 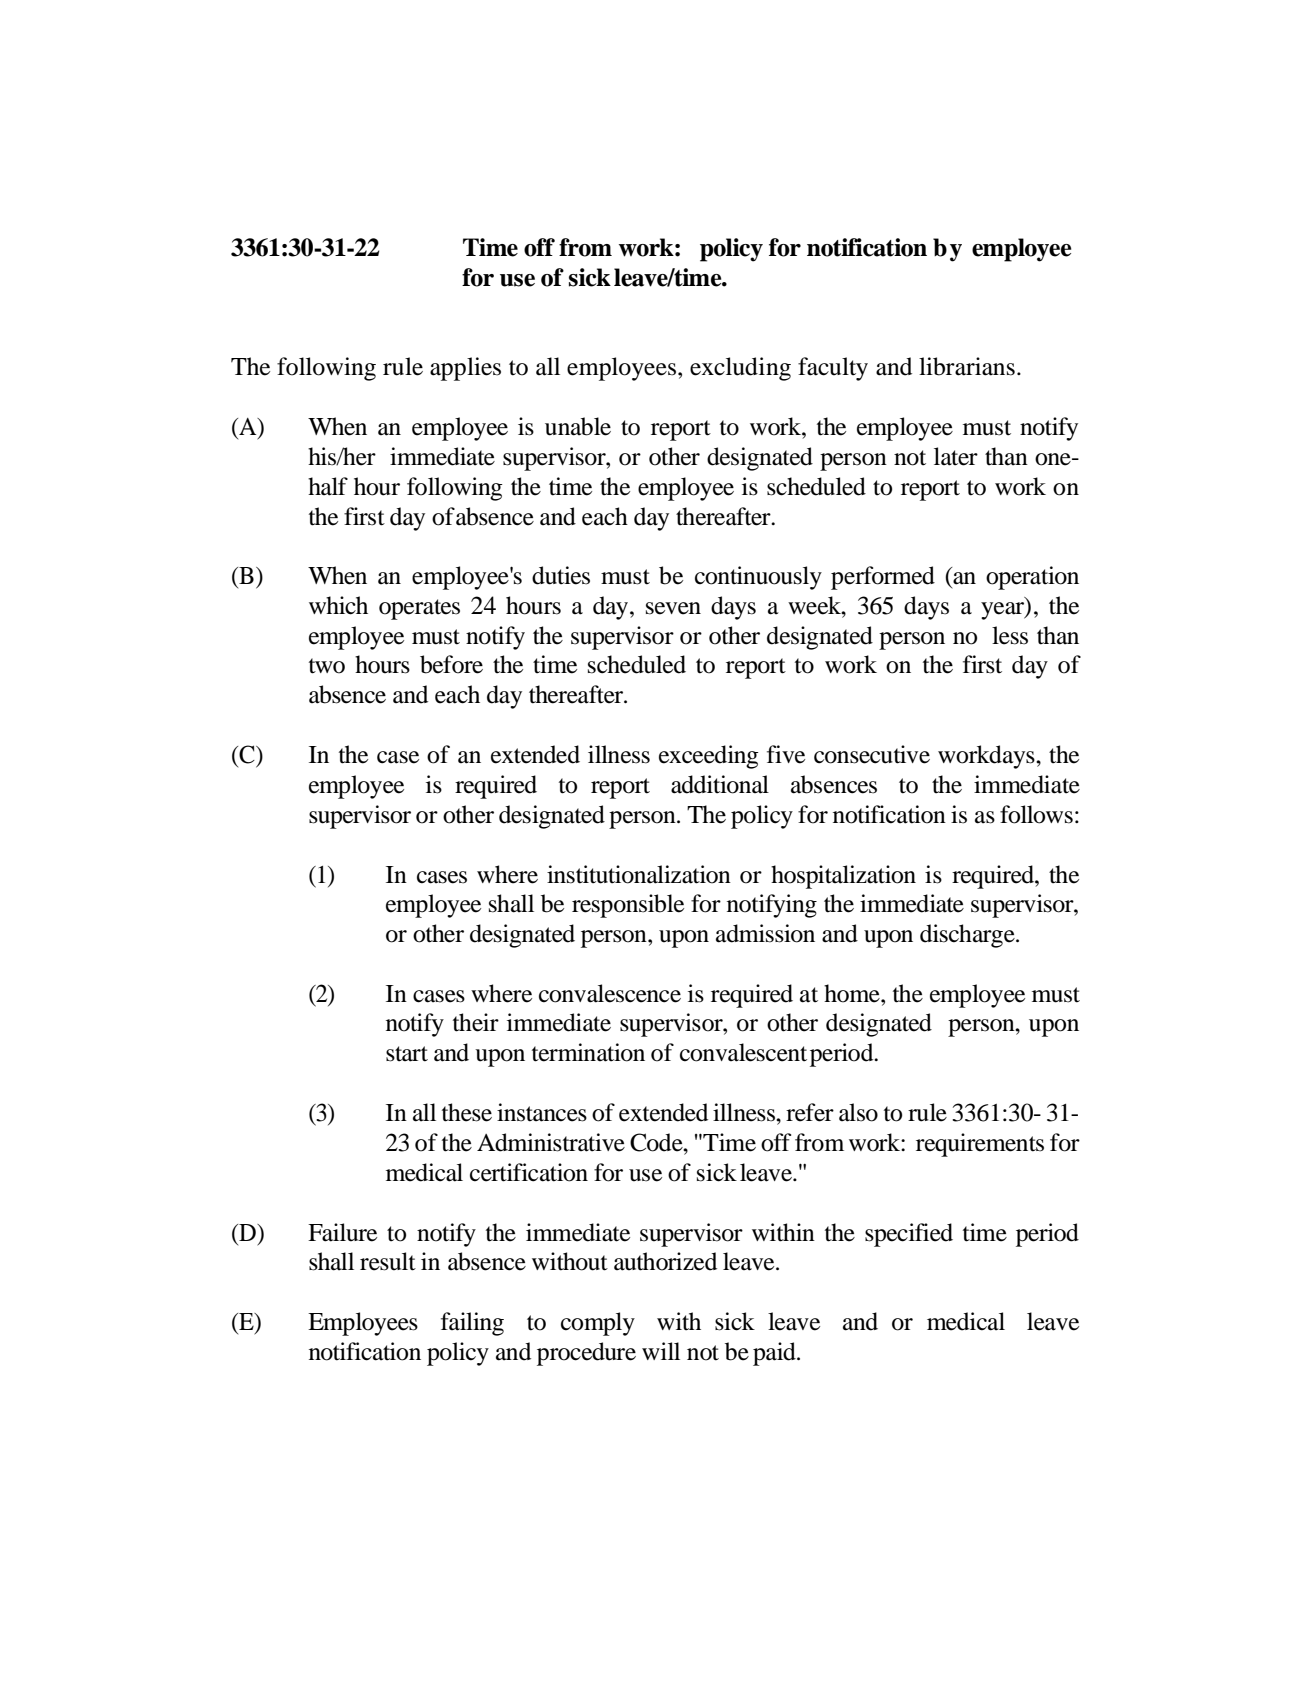 I want to click on failing, so click(x=472, y=1324).
